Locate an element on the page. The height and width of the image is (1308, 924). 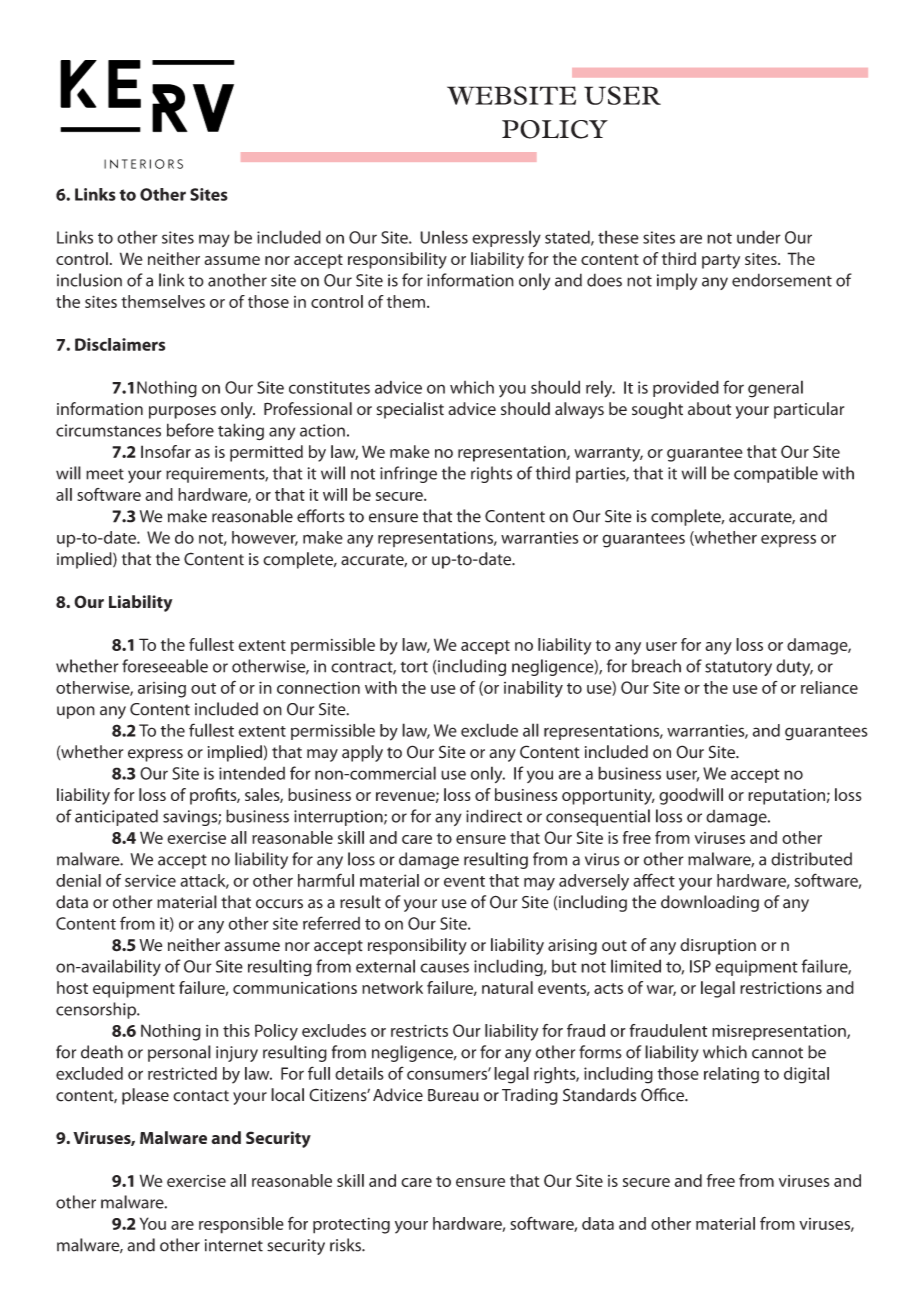
inclusion is located at coordinates (89, 280).
